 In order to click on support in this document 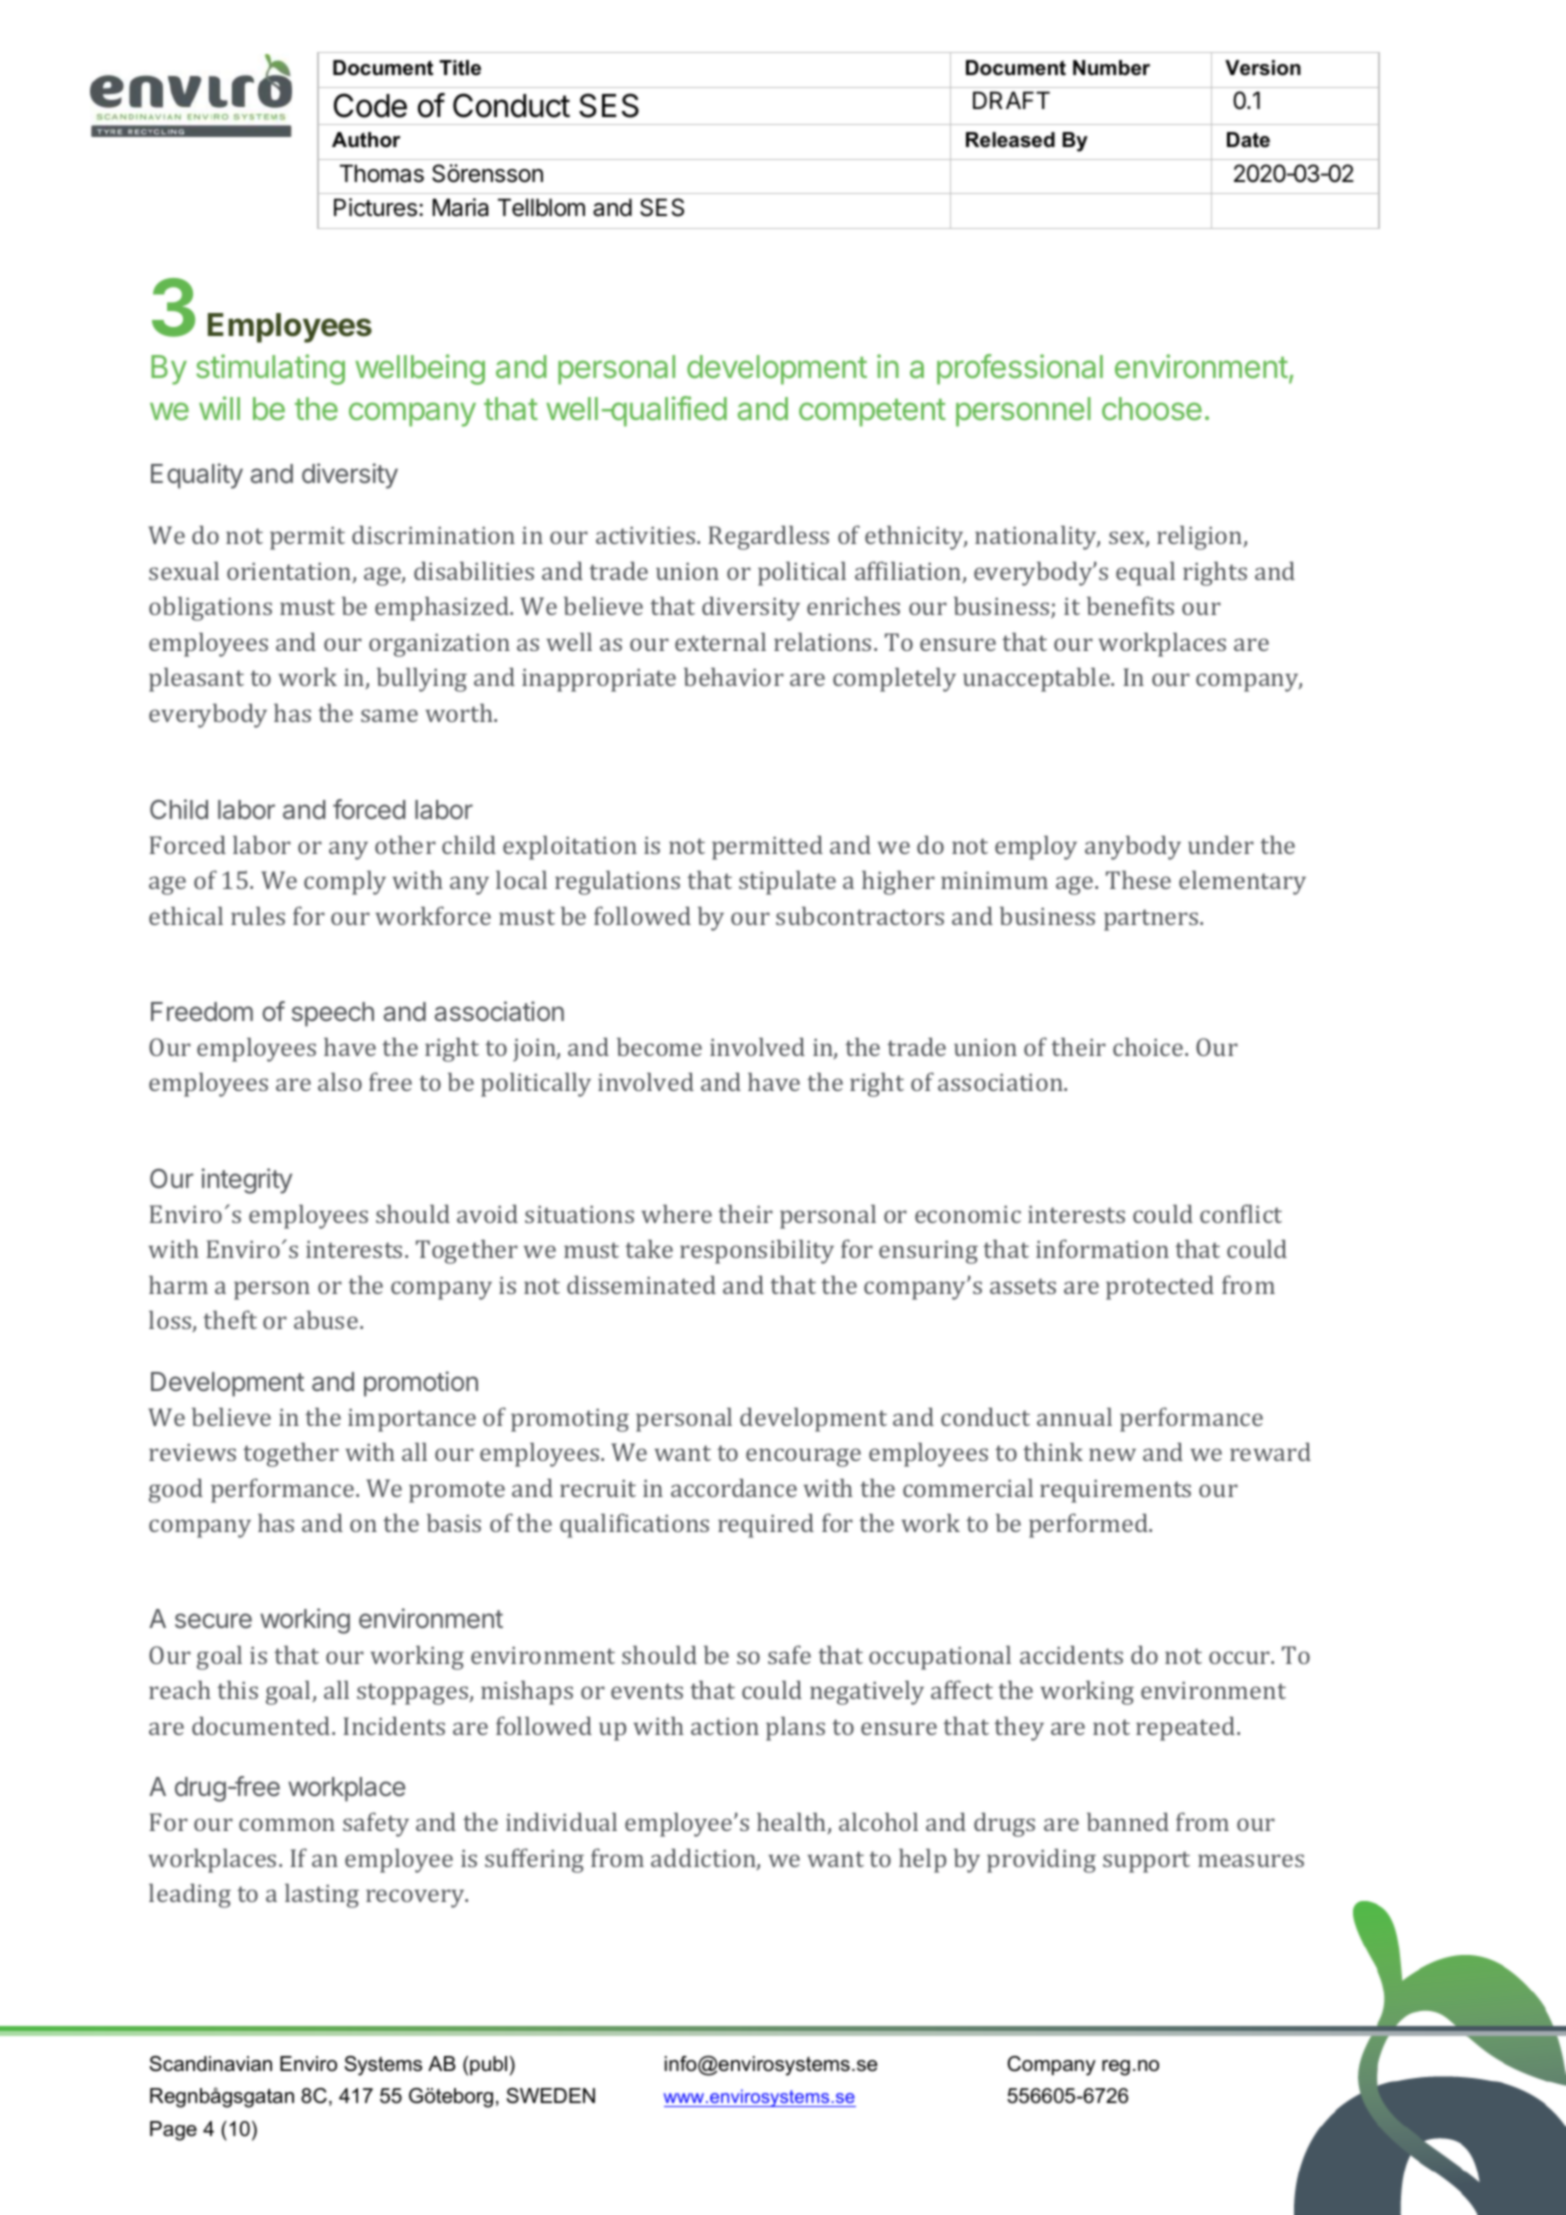, I will do `click(1146, 1862)`.
